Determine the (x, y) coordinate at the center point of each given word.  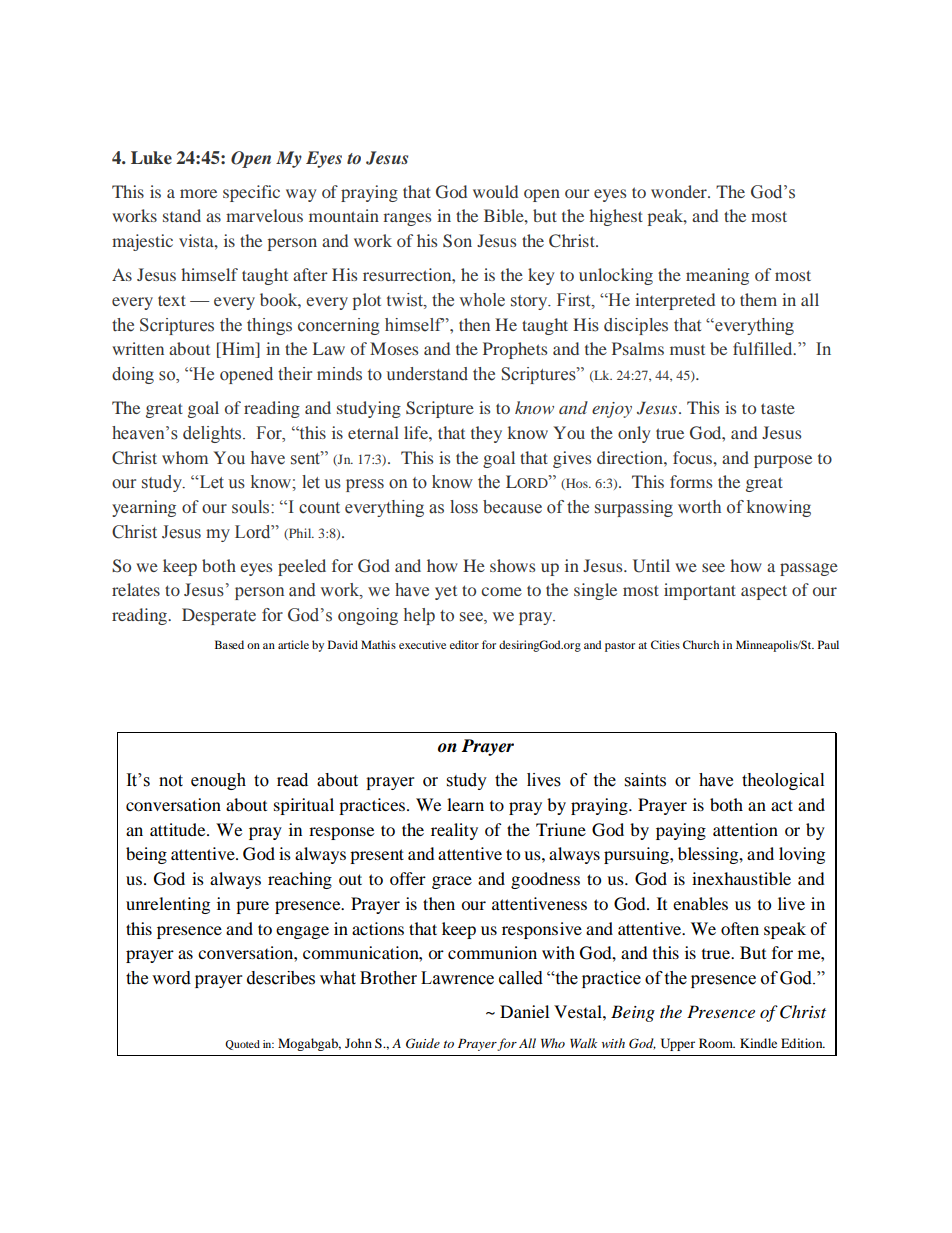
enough (218, 781)
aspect (764, 592)
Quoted (242, 1045)
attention (745, 829)
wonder (680, 191)
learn (465, 804)
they (486, 434)
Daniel (524, 1011)
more (198, 193)
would (495, 191)
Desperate (219, 616)
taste (778, 408)
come (501, 591)
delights (212, 434)
